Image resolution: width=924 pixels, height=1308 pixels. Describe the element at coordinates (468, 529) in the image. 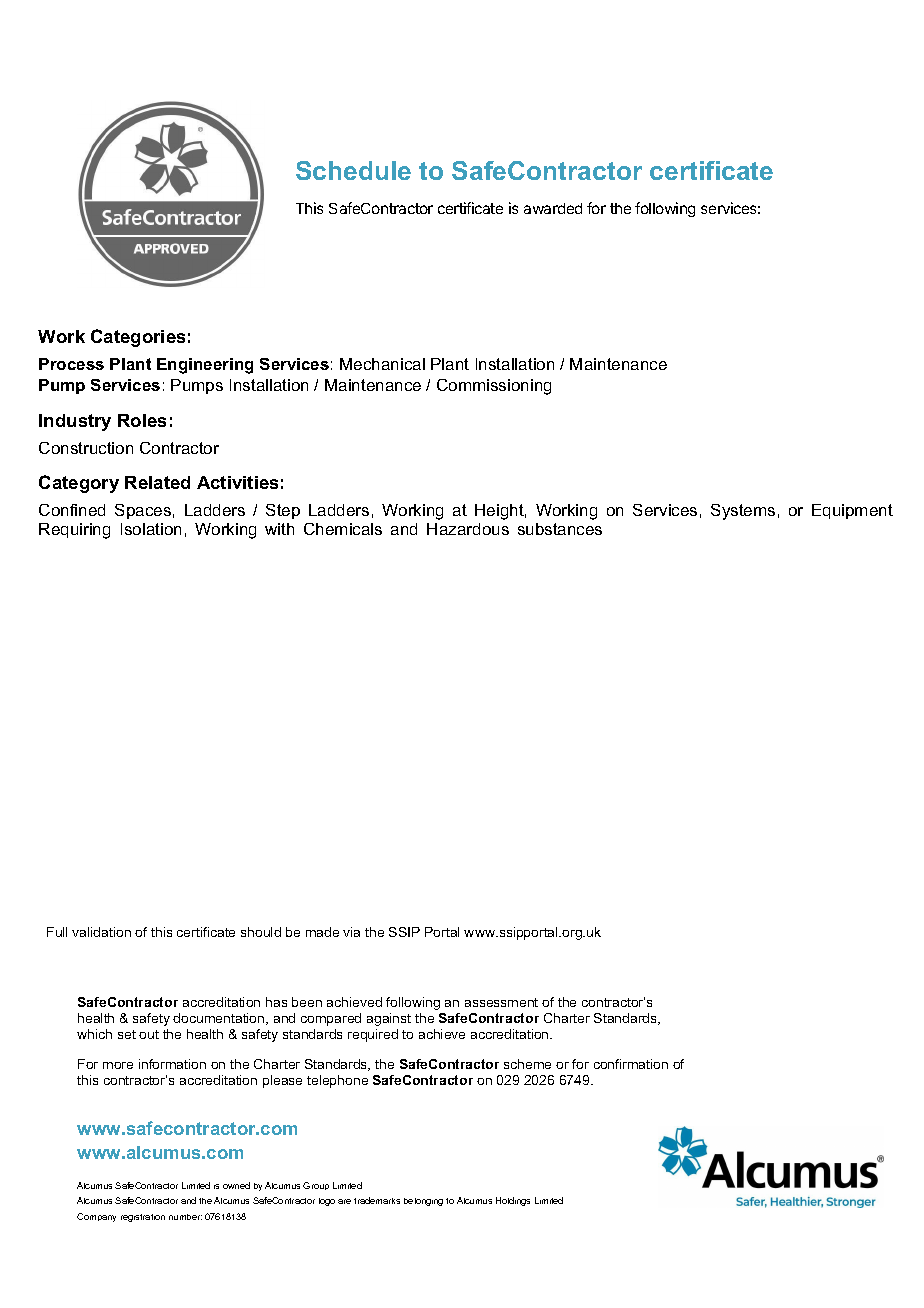

I see `Hazardous` at that location.
